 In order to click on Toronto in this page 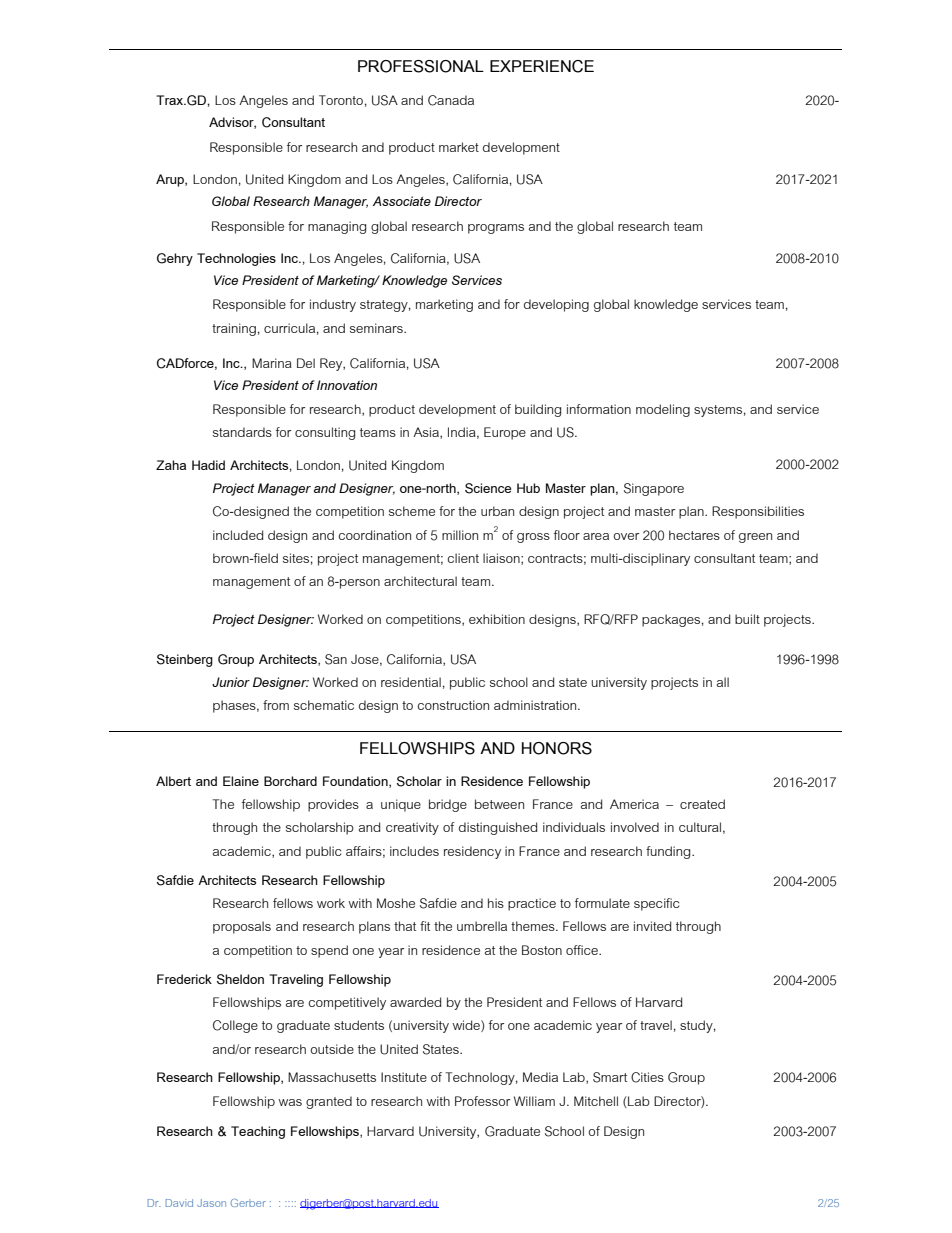, I will do `click(341, 100)`.
